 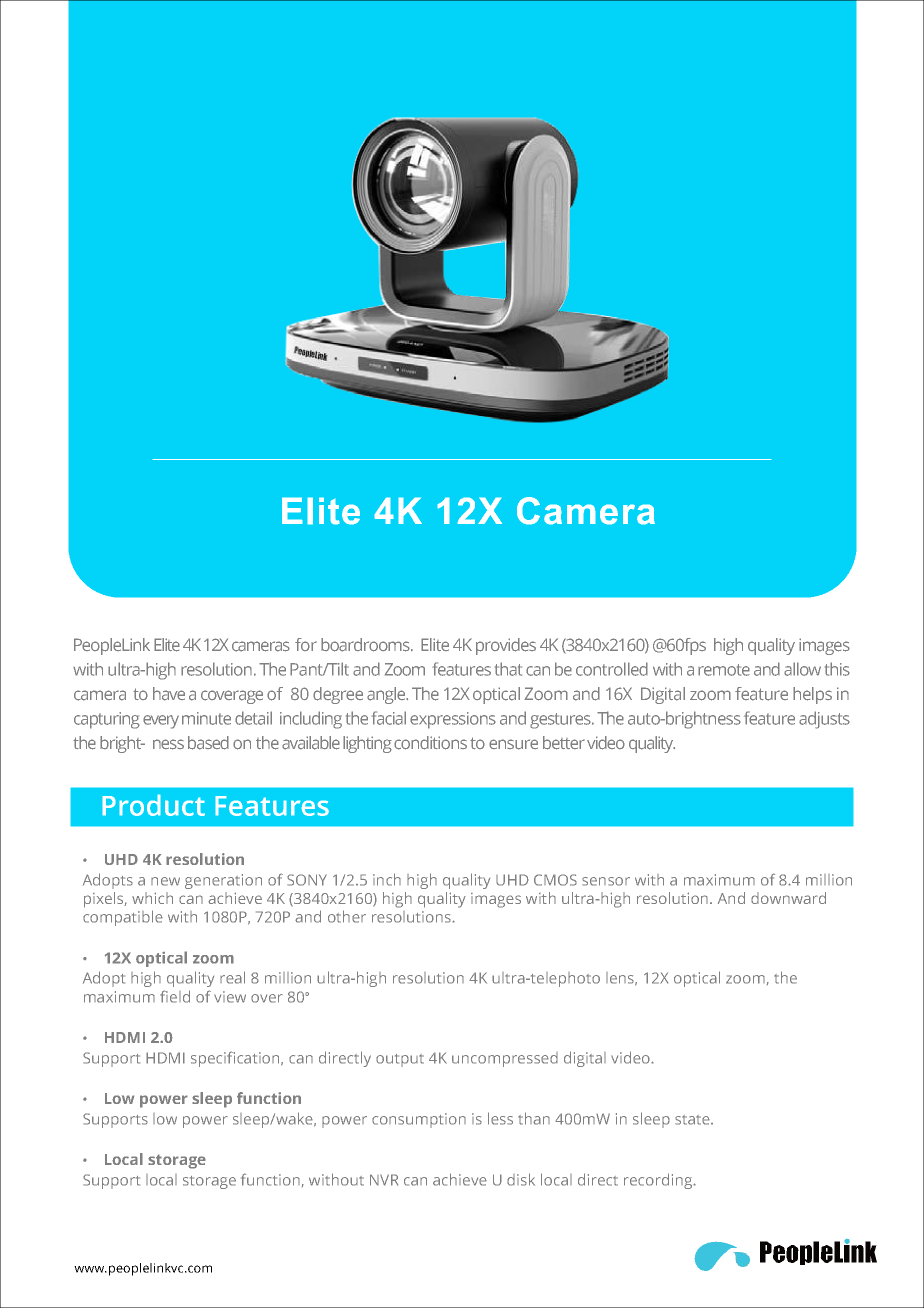 I want to click on which, so click(x=152, y=898).
